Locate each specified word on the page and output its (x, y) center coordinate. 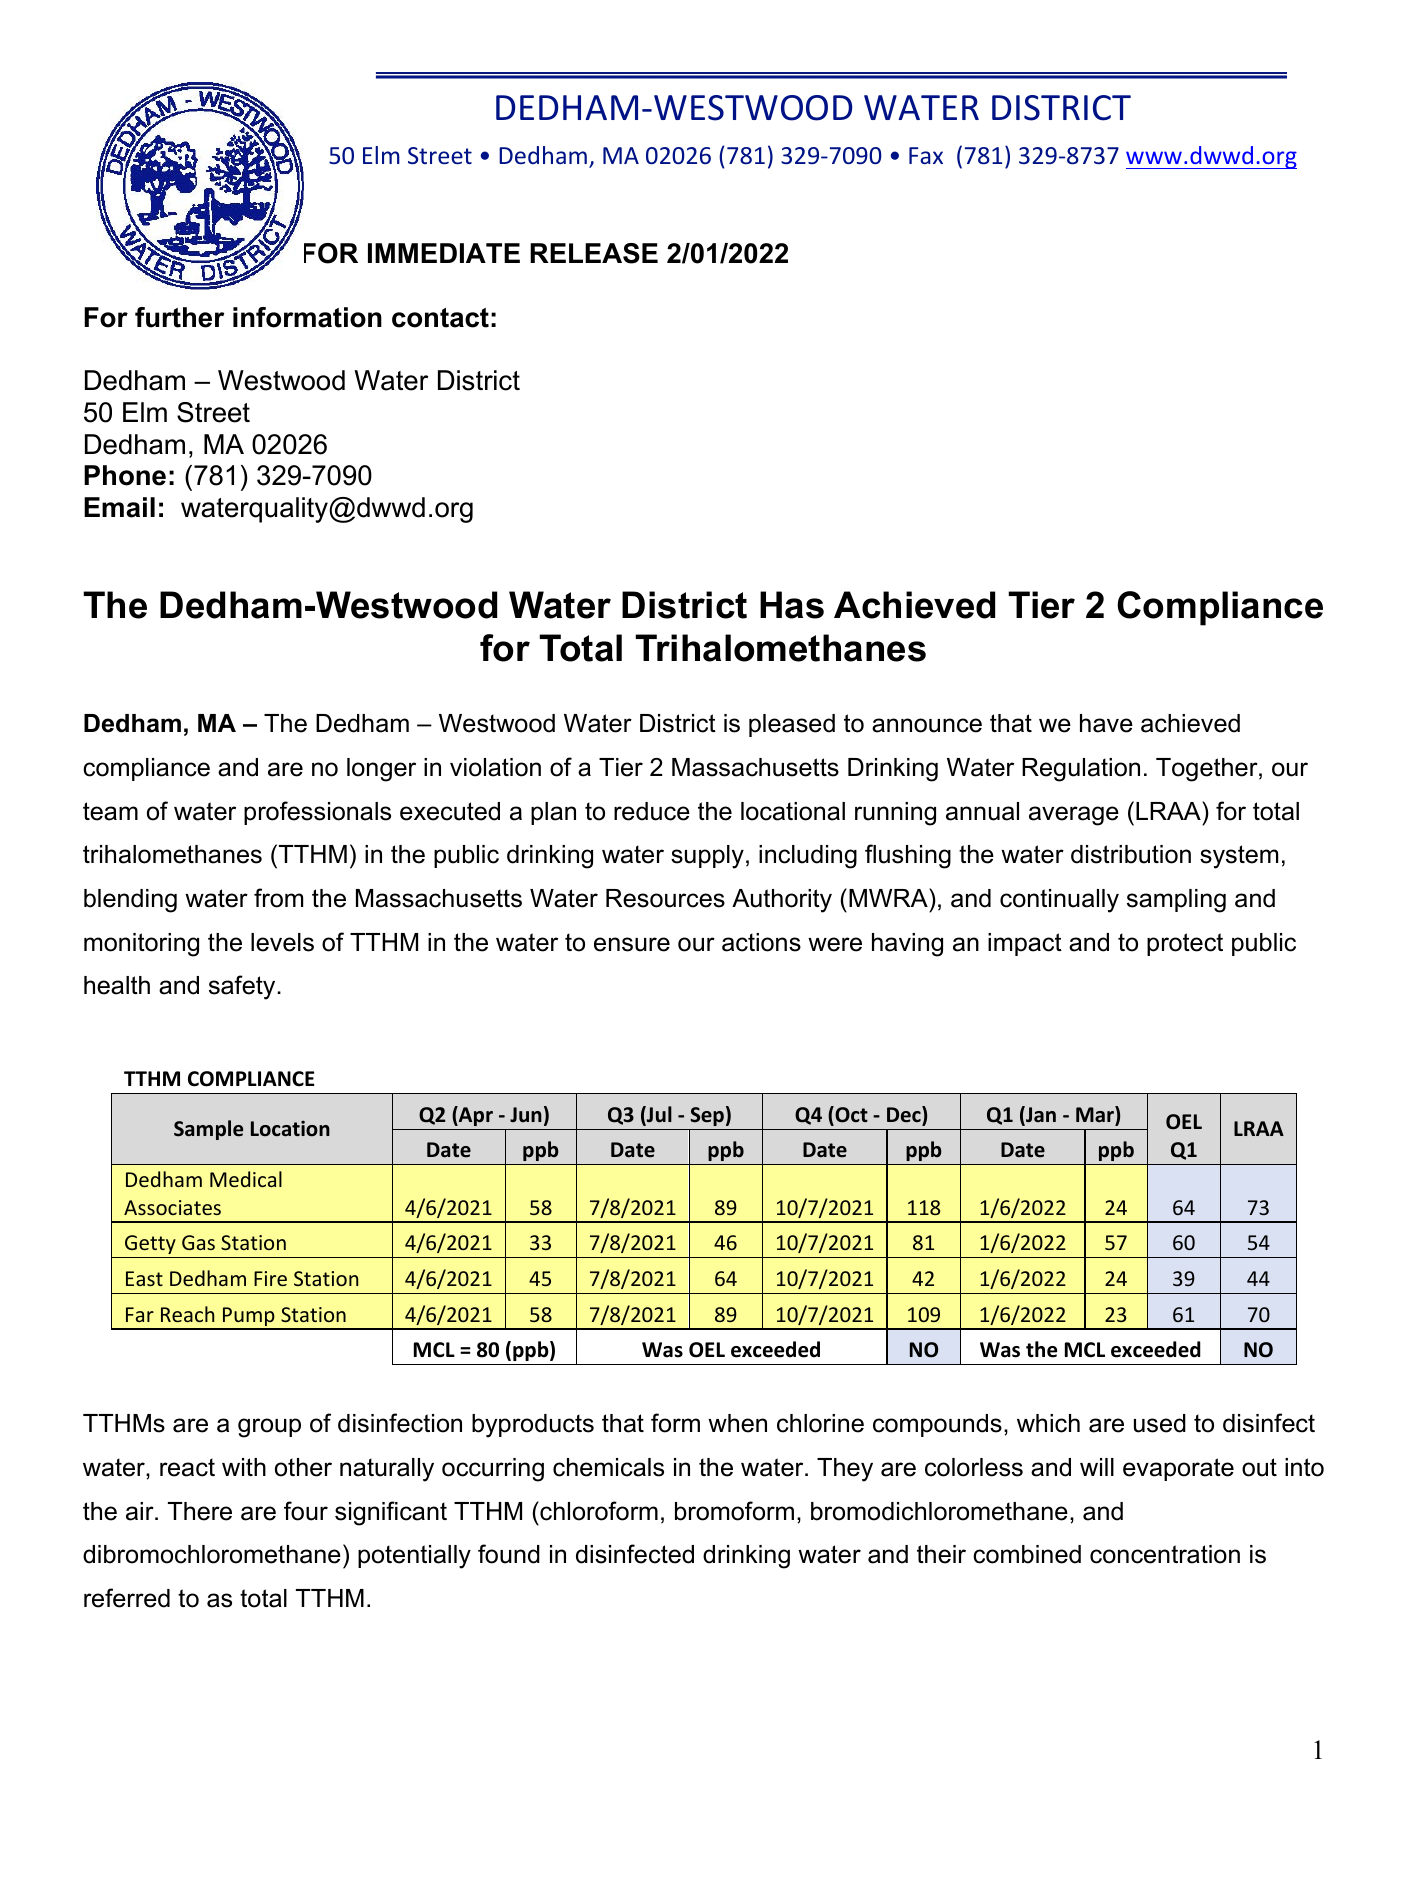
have (1106, 723)
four (306, 1511)
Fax (926, 155)
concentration (1165, 1554)
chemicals (608, 1467)
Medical (246, 1179)
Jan (1040, 1115)
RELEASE (594, 253)
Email (119, 507)
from (278, 898)
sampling (1176, 901)
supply (707, 857)
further (179, 317)
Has (792, 605)
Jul (658, 1115)
